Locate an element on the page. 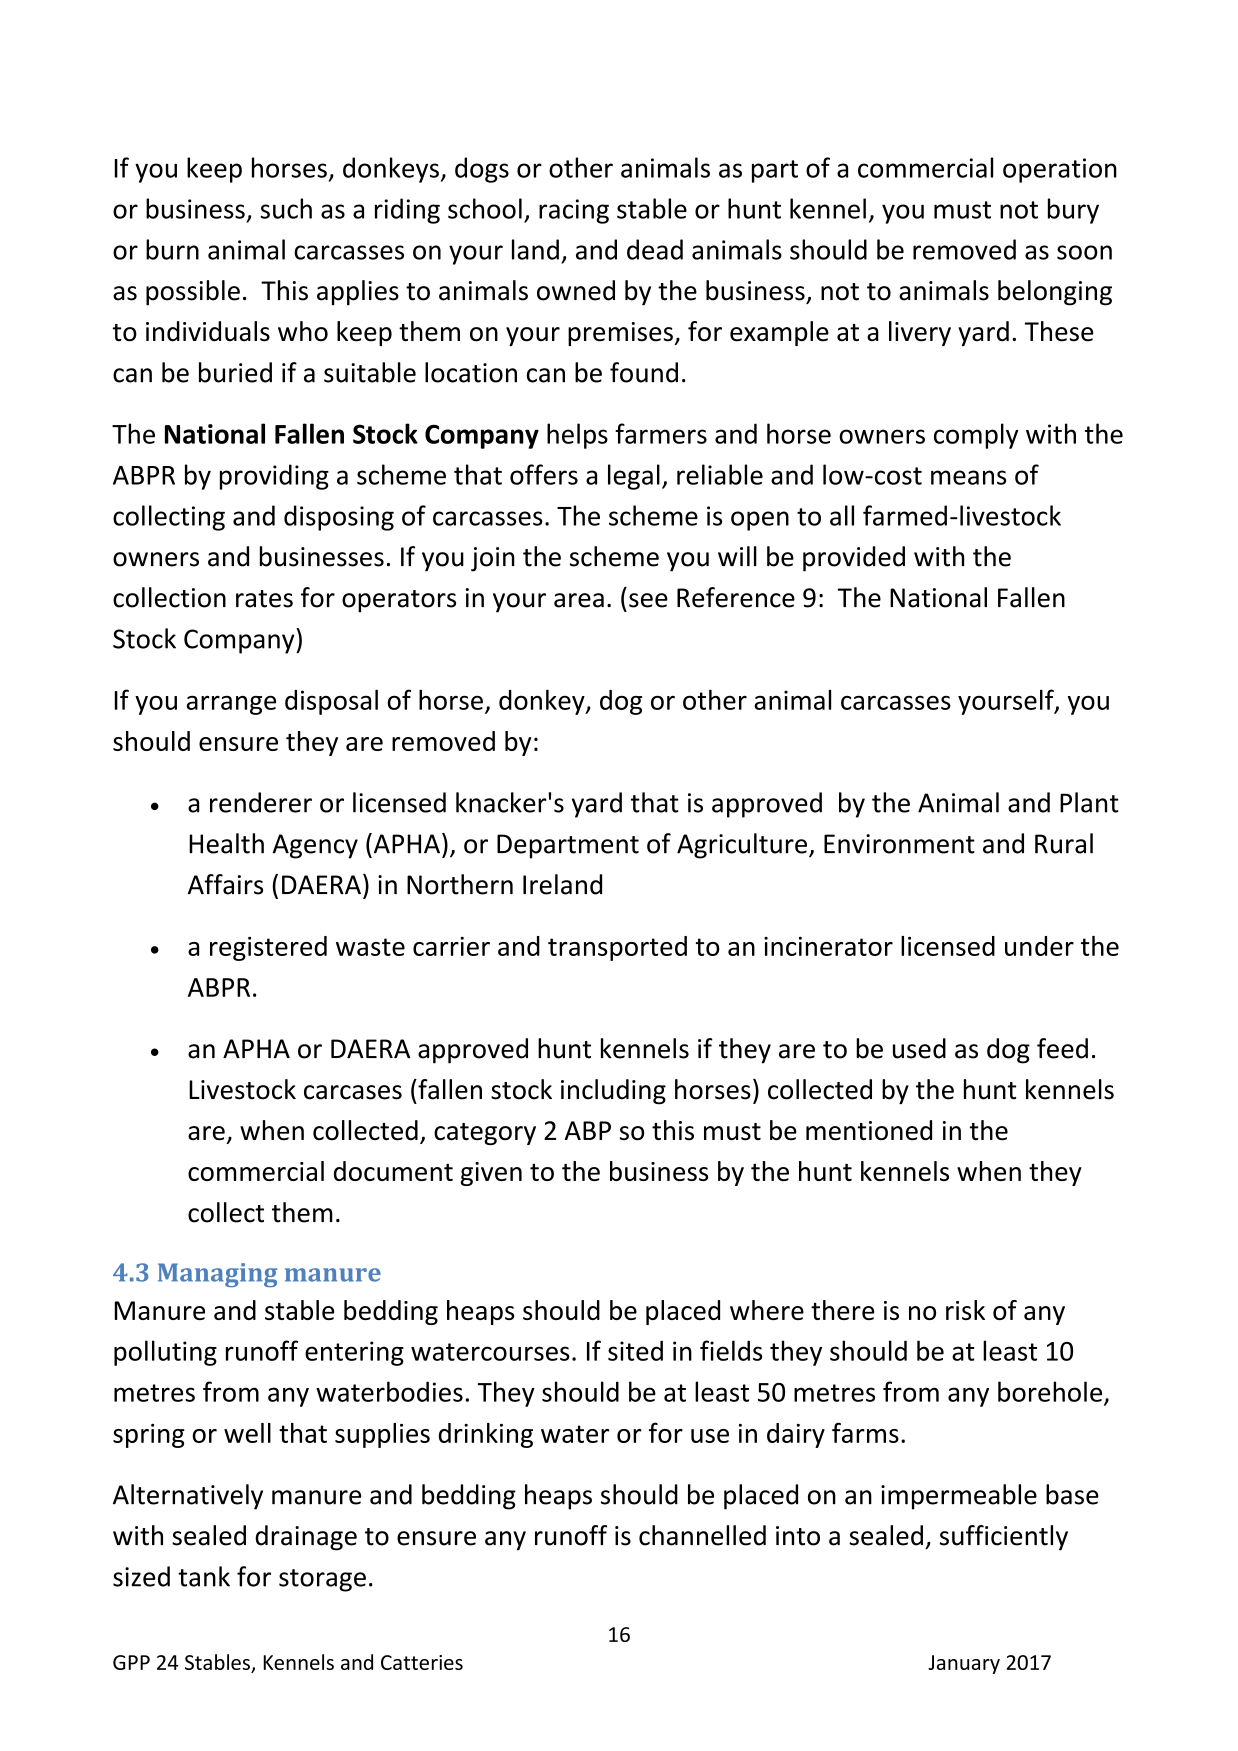 The height and width of the page is (1751, 1238). including is located at coordinates (613, 1092).
